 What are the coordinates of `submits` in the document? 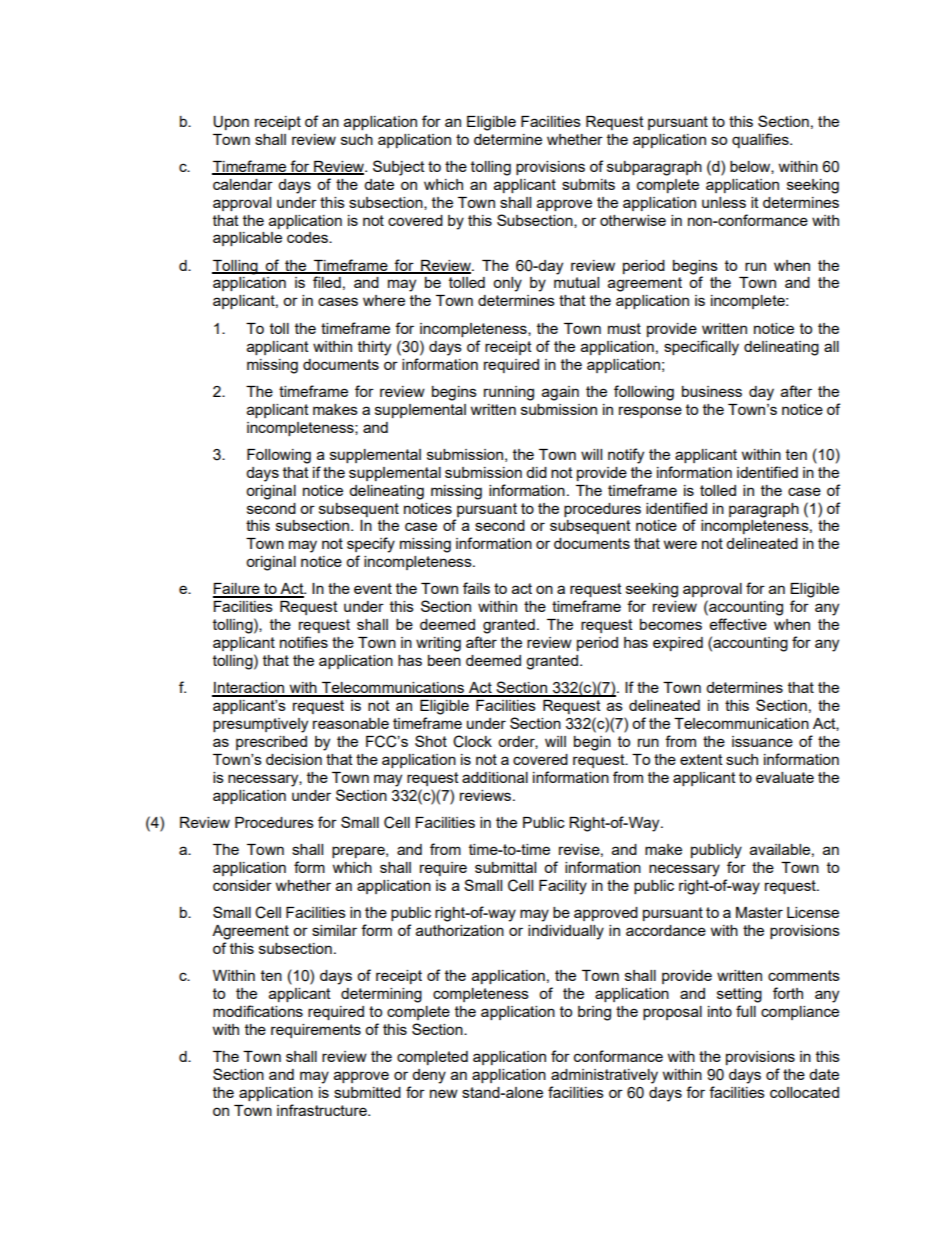 It's located at (588, 184).
